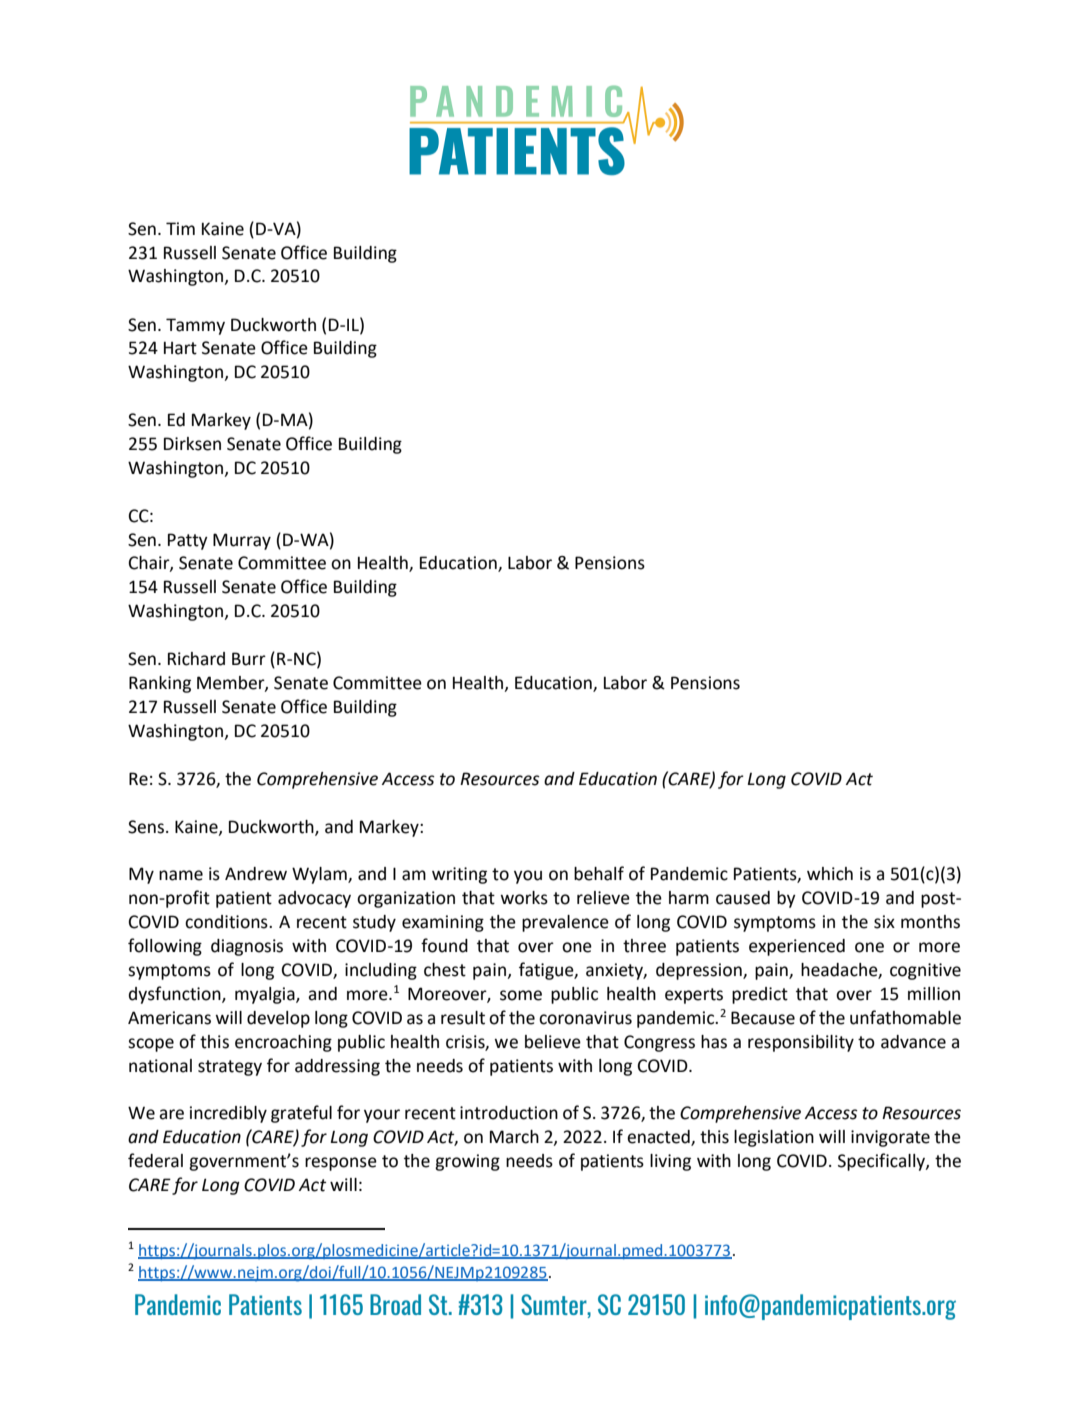  What do you see at coordinates (599, 873) in the screenshot?
I see `behalf` at bounding box center [599, 873].
